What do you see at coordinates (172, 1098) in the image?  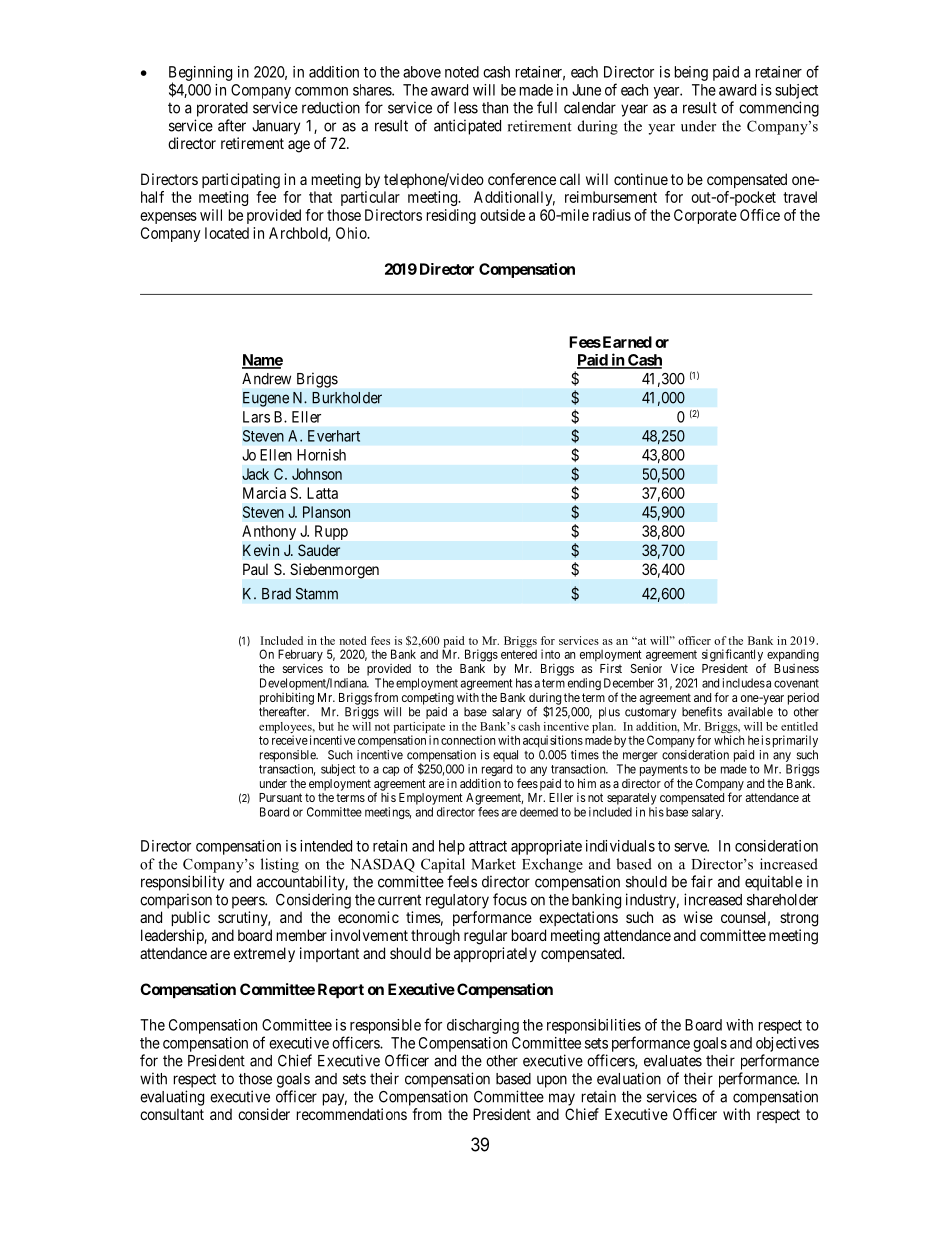 I see `evaluating` at bounding box center [172, 1098].
